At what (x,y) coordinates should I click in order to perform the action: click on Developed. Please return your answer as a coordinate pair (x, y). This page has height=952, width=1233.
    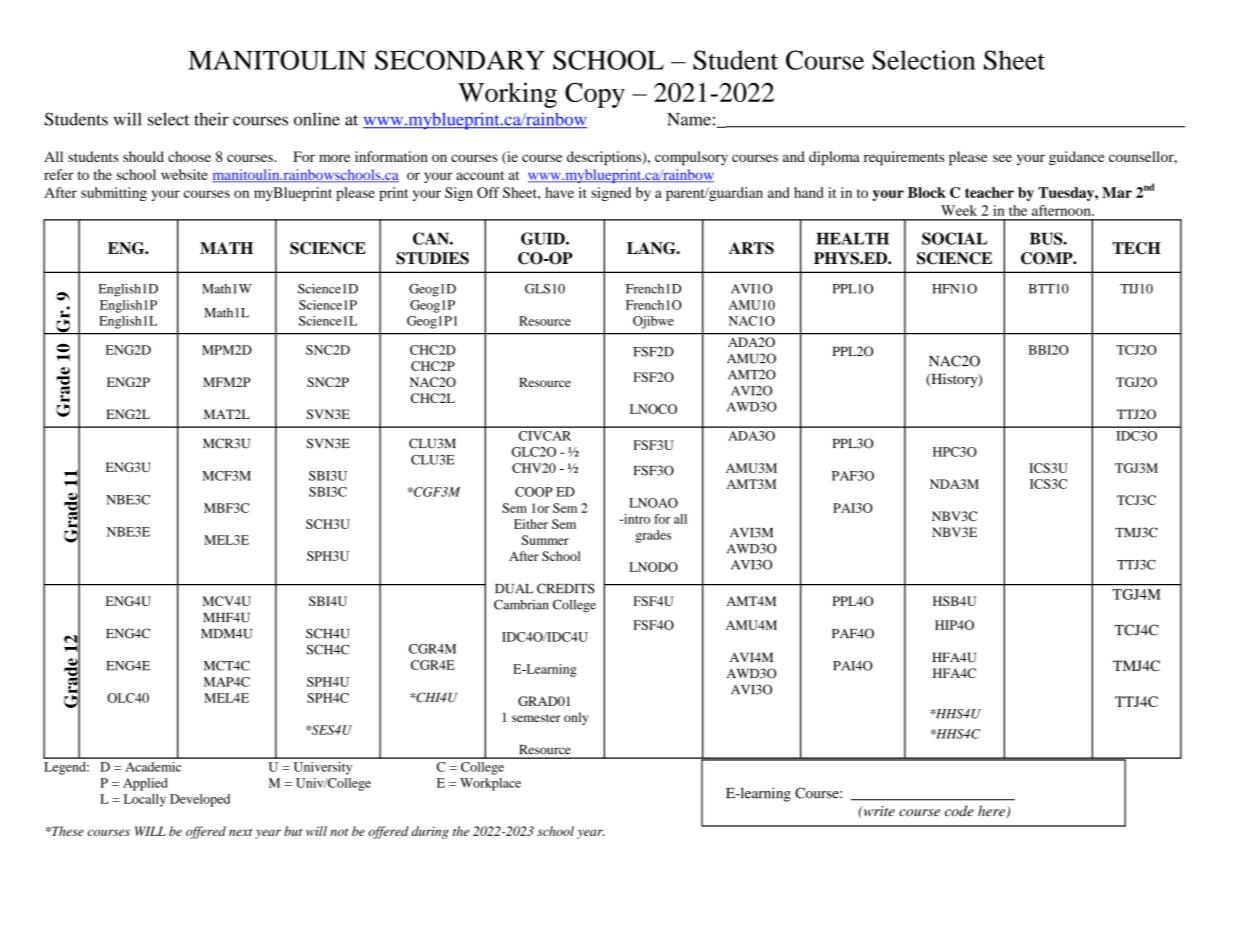
    Looking at the image, I should click on (200, 800).
